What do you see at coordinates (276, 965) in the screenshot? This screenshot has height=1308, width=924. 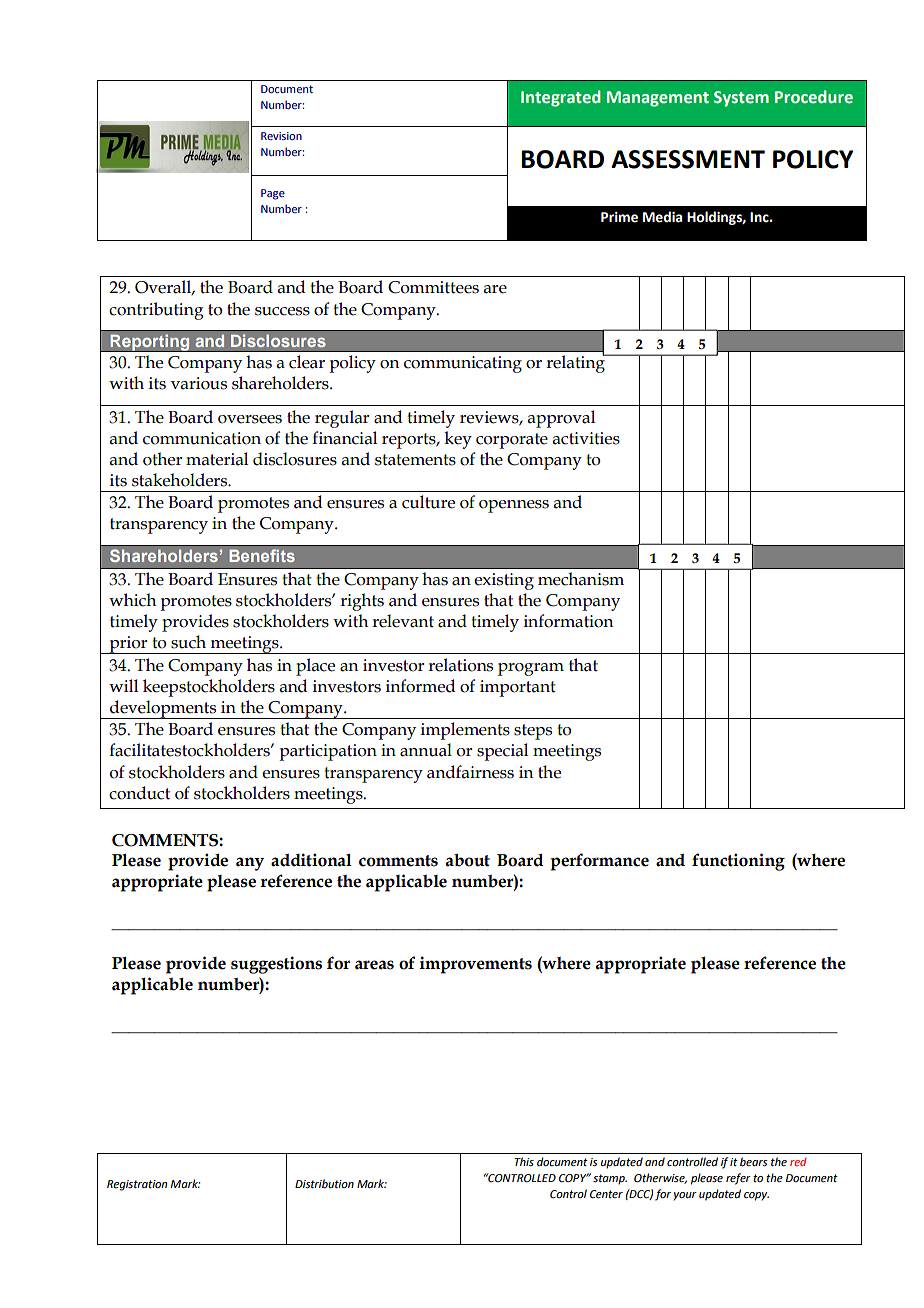 I see `suggestions` at bounding box center [276, 965].
